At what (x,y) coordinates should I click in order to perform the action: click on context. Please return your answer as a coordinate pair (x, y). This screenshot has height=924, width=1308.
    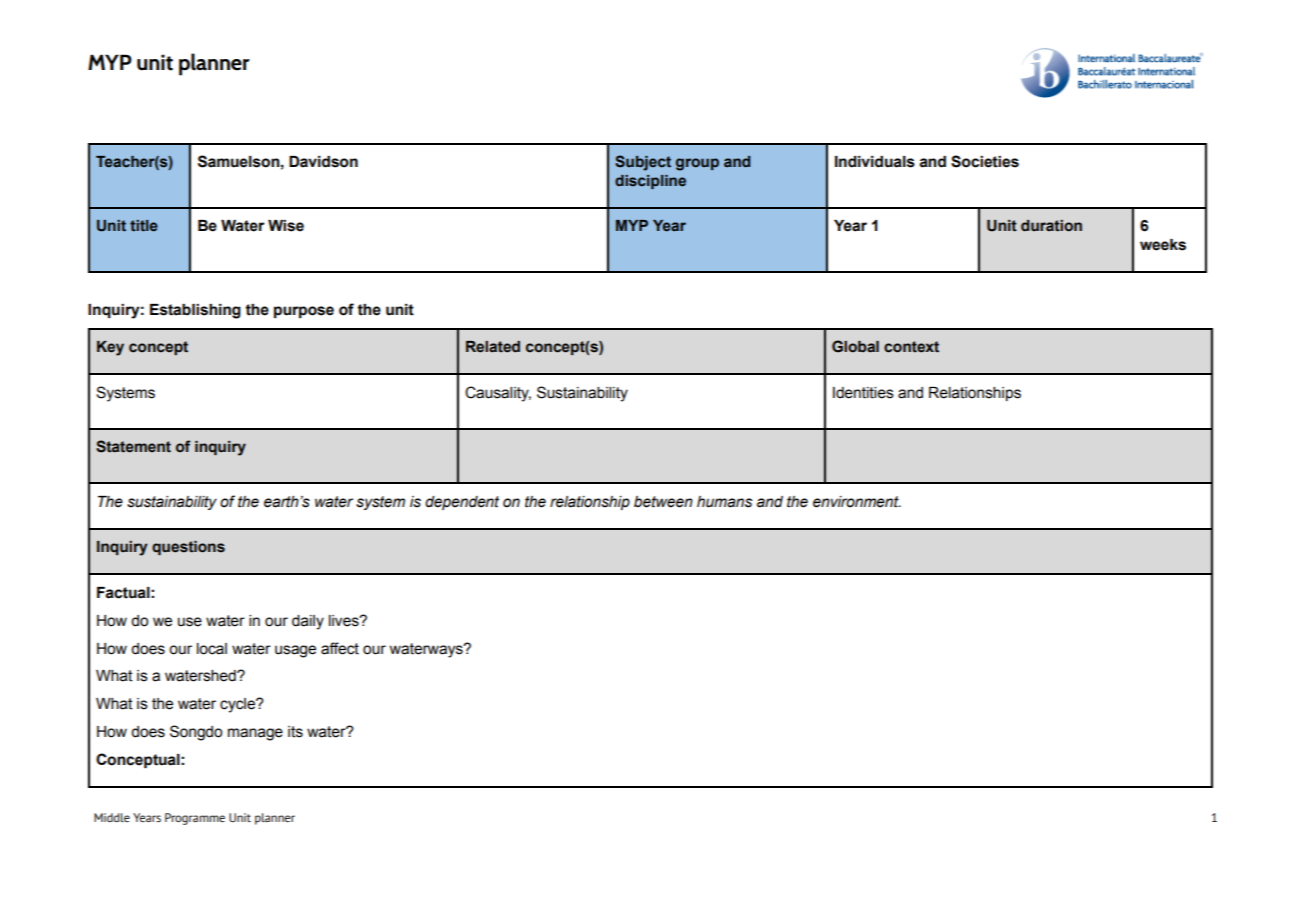
    Looking at the image, I should click on (911, 347).
